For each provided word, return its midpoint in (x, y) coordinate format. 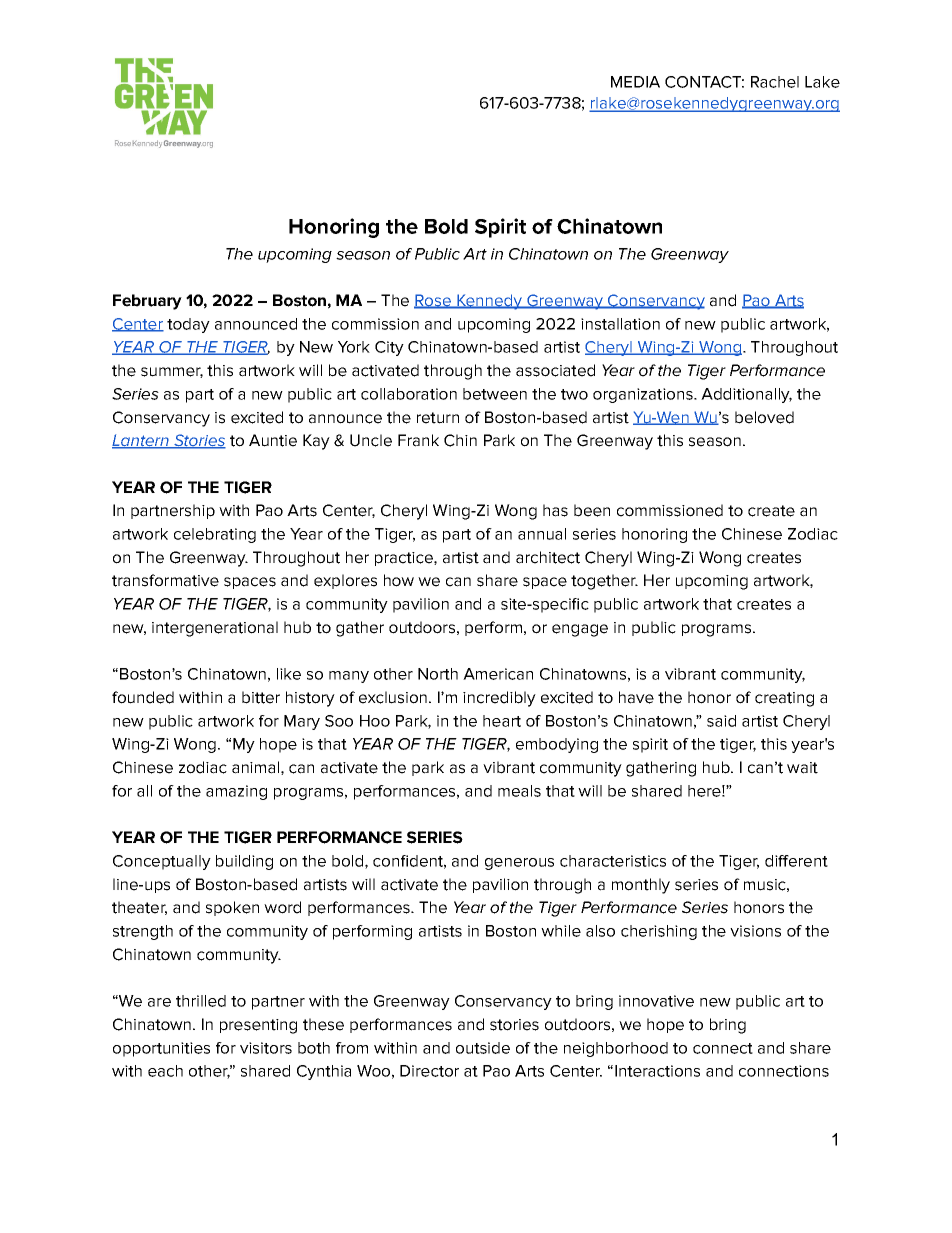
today (188, 325)
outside (483, 1048)
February (147, 302)
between (495, 394)
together (604, 582)
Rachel (775, 82)
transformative (165, 580)
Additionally (746, 395)
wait (802, 768)
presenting (258, 1026)
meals (519, 791)
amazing (236, 792)
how (399, 580)
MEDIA (635, 82)
